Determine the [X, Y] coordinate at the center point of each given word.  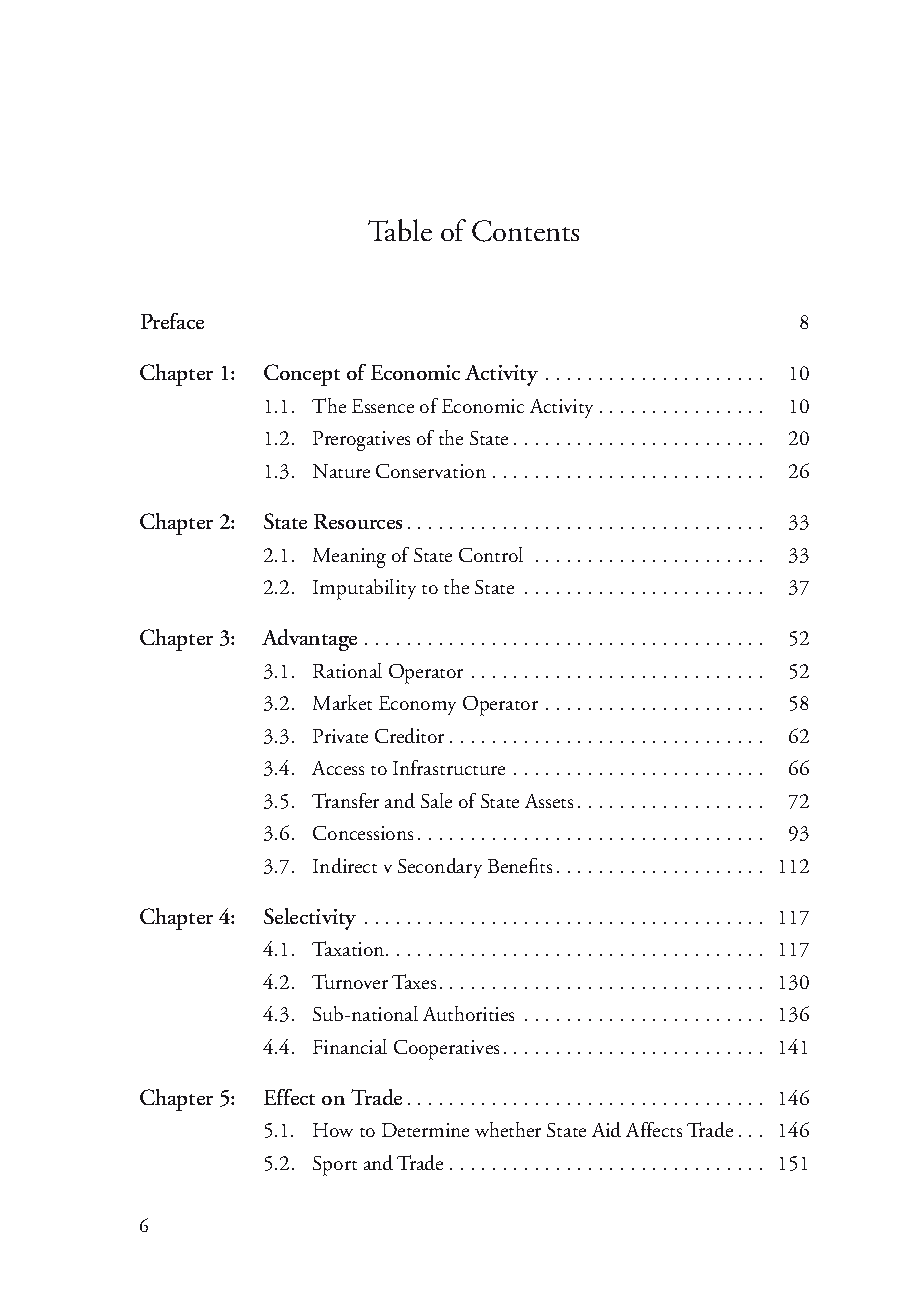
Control [491, 554]
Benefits [520, 865]
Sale [436, 800]
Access [338, 768]
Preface [172, 321]
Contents [525, 231]
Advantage [309, 640]
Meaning [349, 558]
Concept [302, 375]
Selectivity [310, 919]
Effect [289, 1097]
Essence [383, 406]
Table [400, 230]
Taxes [414, 981]
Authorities [468, 1013]
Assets [549, 801]
